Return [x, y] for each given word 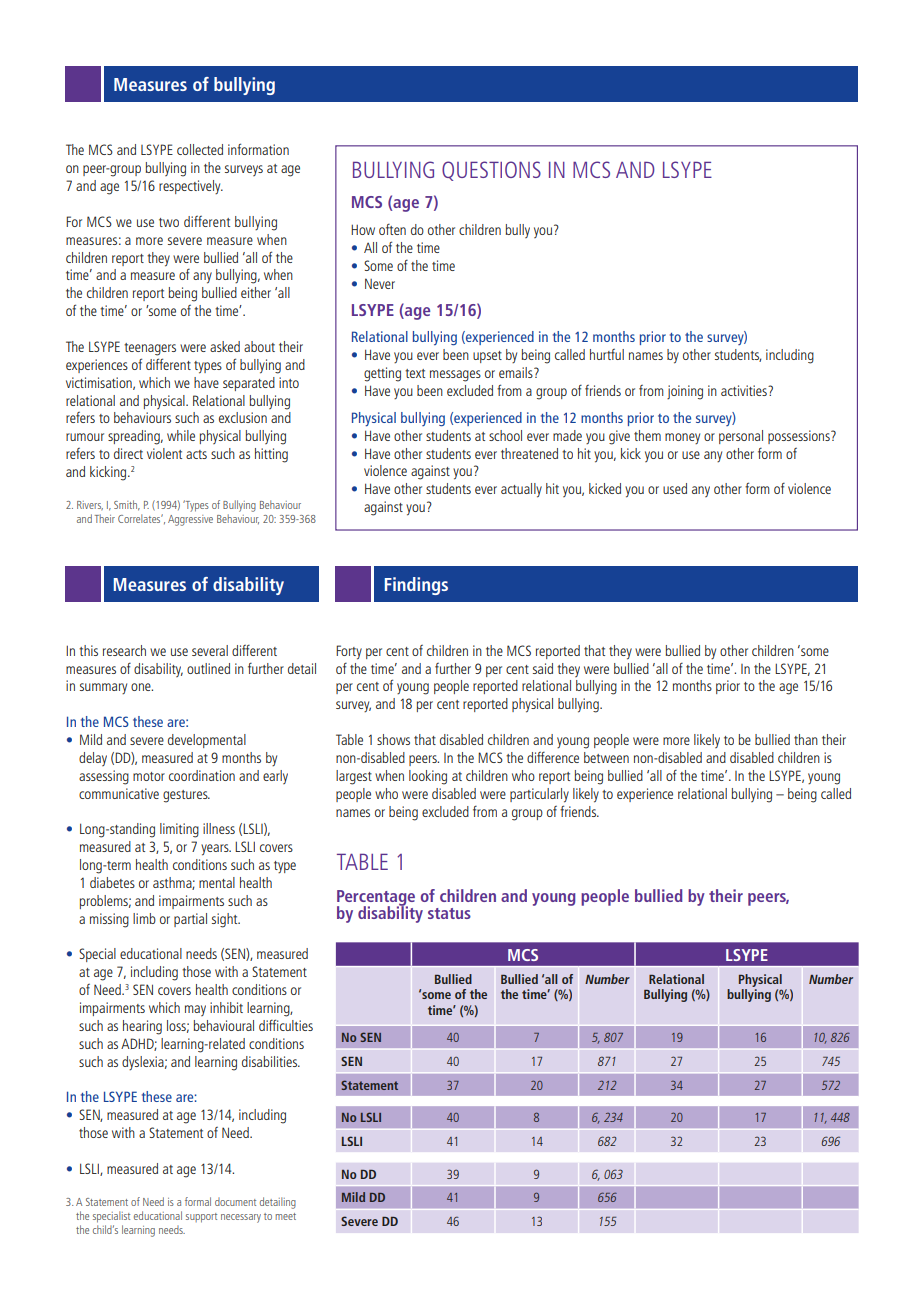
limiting [179, 830]
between [606, 757]
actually [521, 490]
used [675, 488]
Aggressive [190, 520]
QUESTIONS [491, 171]
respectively [191, 187]
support [201, 1218]
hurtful [607, 354]
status [449, 913]
